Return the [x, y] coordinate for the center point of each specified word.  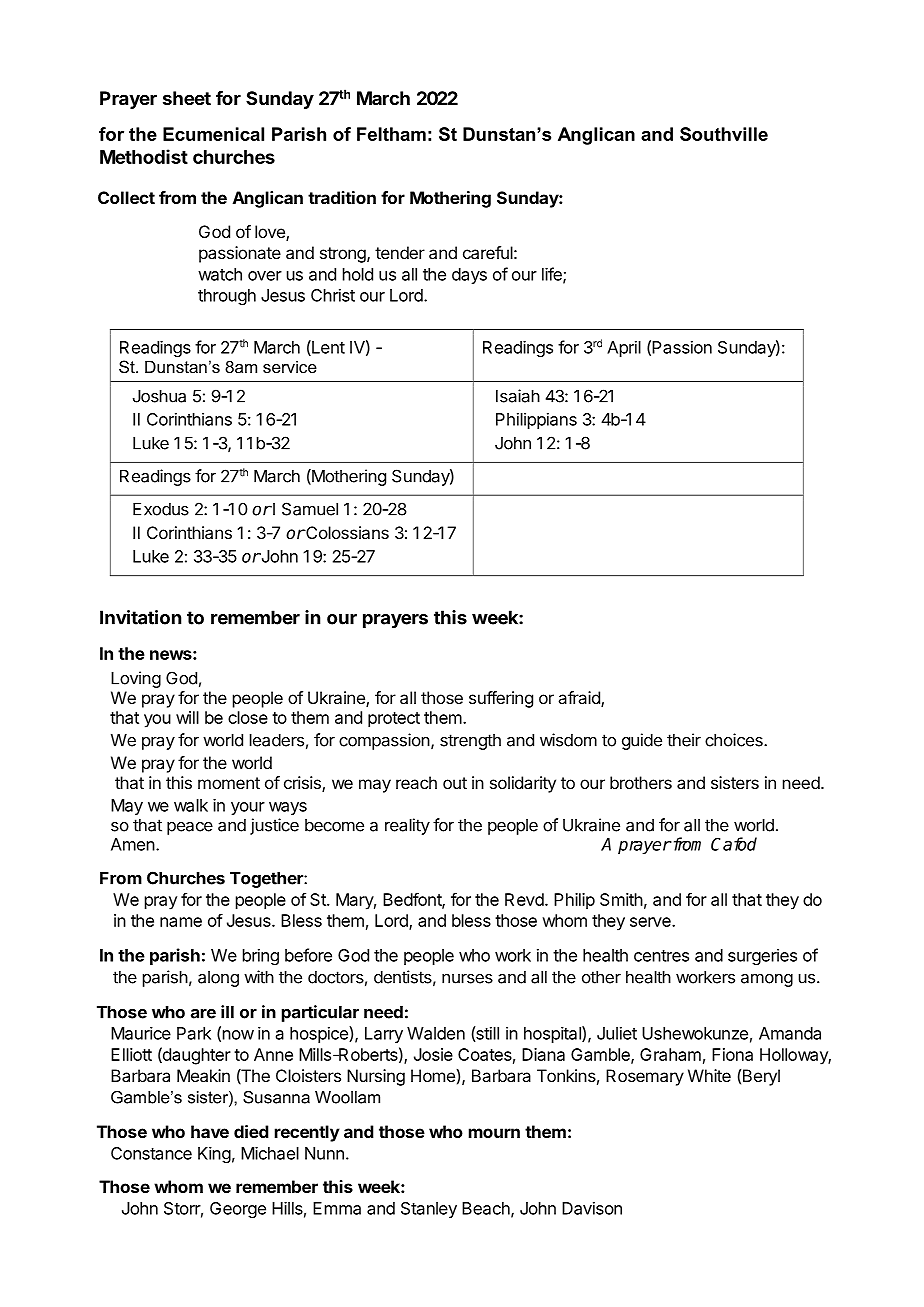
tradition [342, 197]
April [624, 349]
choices [735, 740]
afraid [580, 699]
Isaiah [518, 396]
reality [407, 826]
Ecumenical [213, 134]
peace [190, 828]
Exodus [161, 509]
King [214, 1154]
